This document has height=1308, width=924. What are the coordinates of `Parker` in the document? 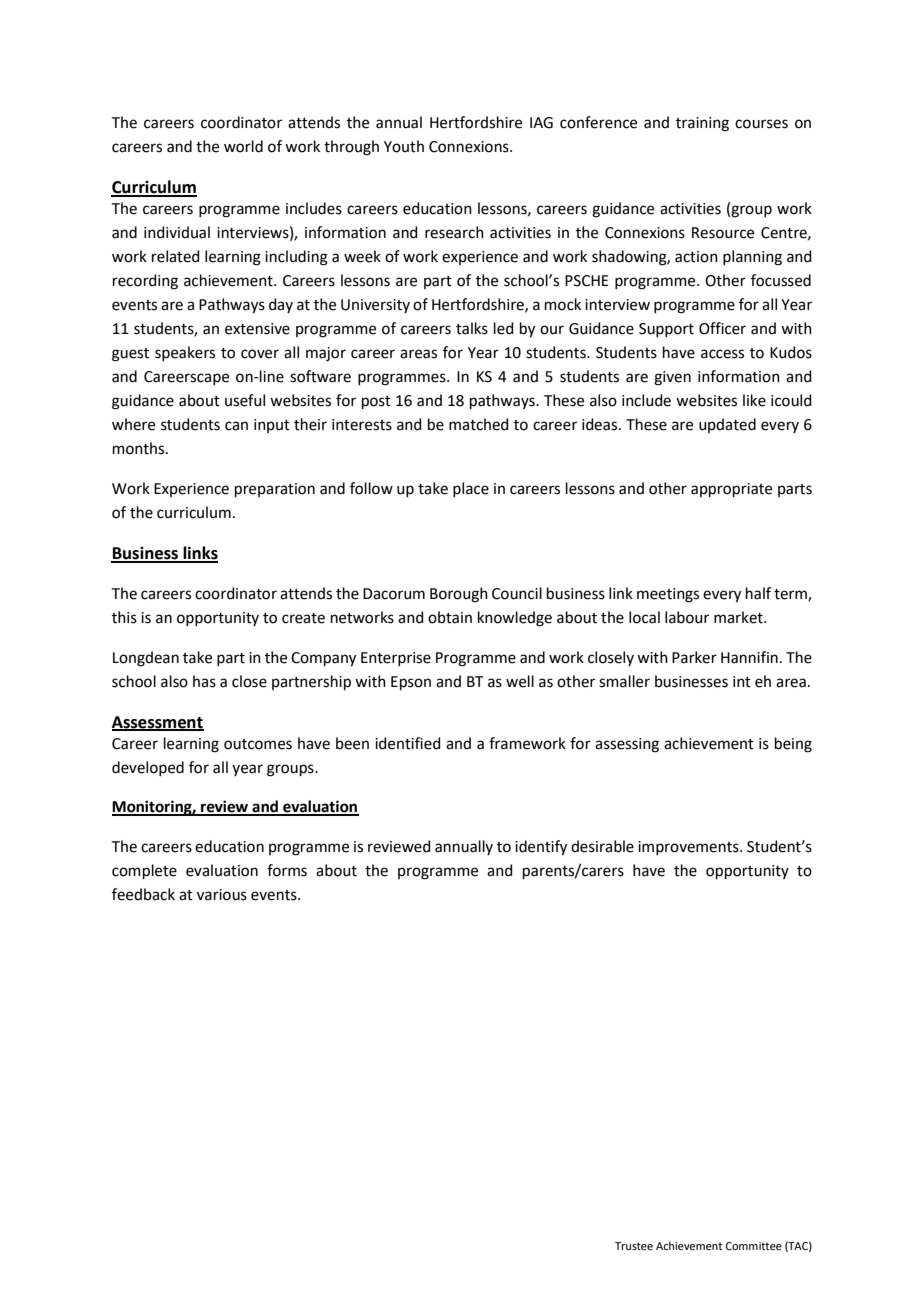 It's located at (694, 657).
